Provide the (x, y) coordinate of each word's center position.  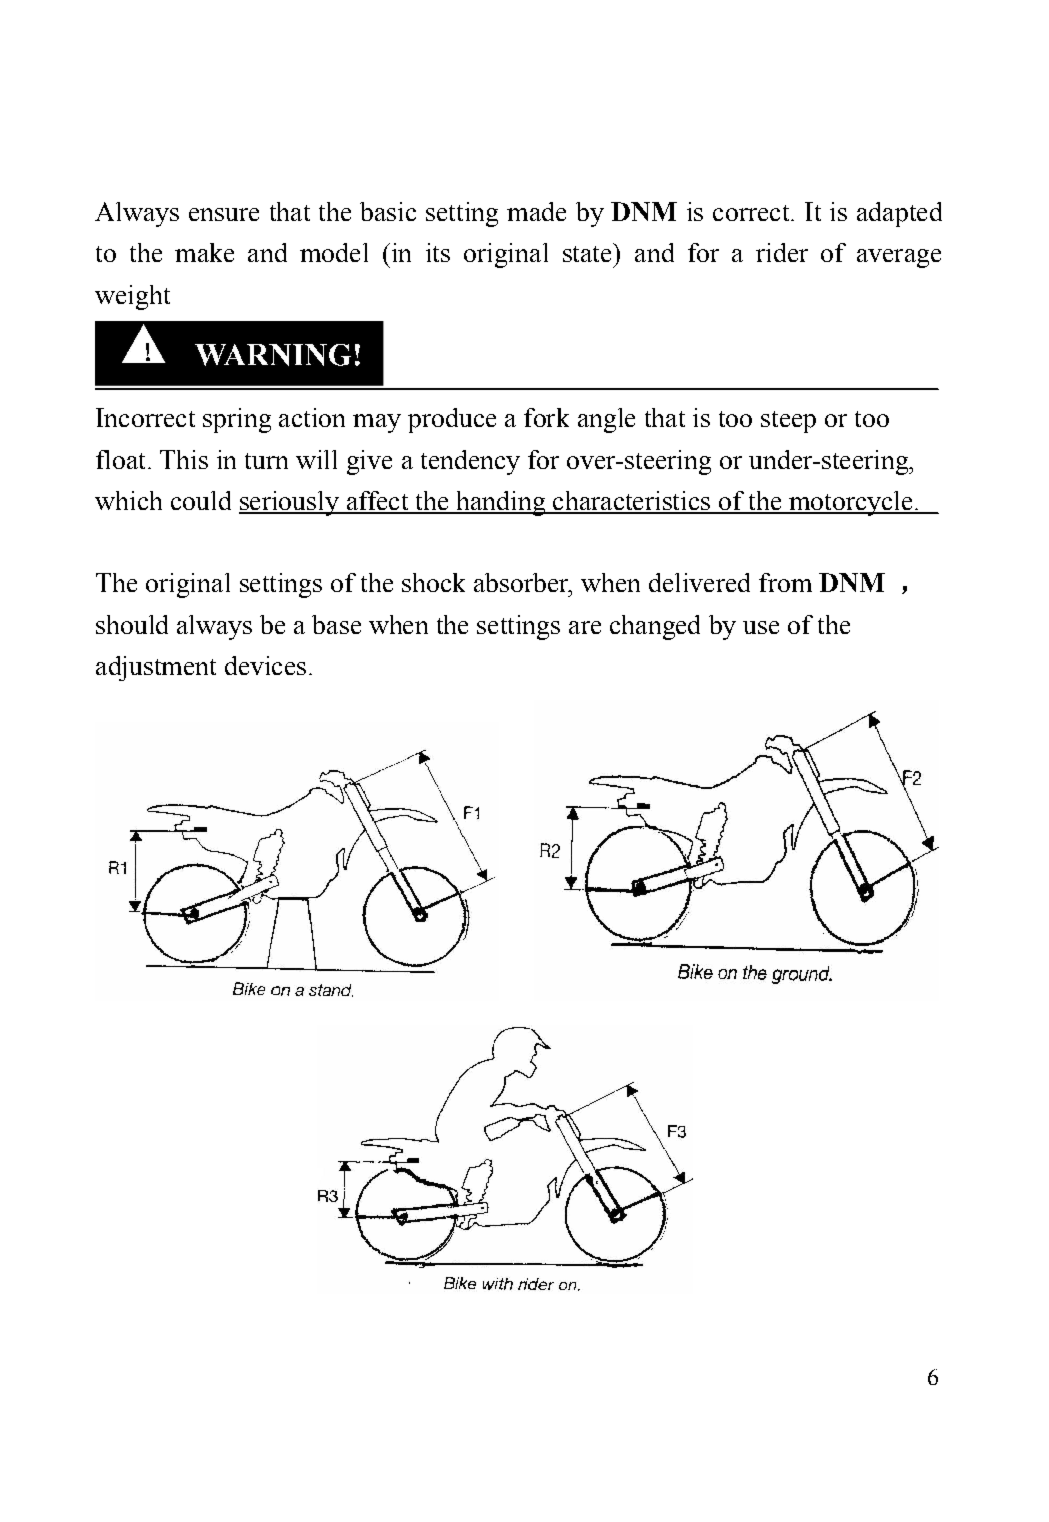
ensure (224, 214)
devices (265, 665)
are (585, 627)
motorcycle (851, 503)
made (536, 211)
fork (546, 417)
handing (501, 503)
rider (782, 252)
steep (788, 422)
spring (237, 420)
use (761, 627)
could (201, 500)
